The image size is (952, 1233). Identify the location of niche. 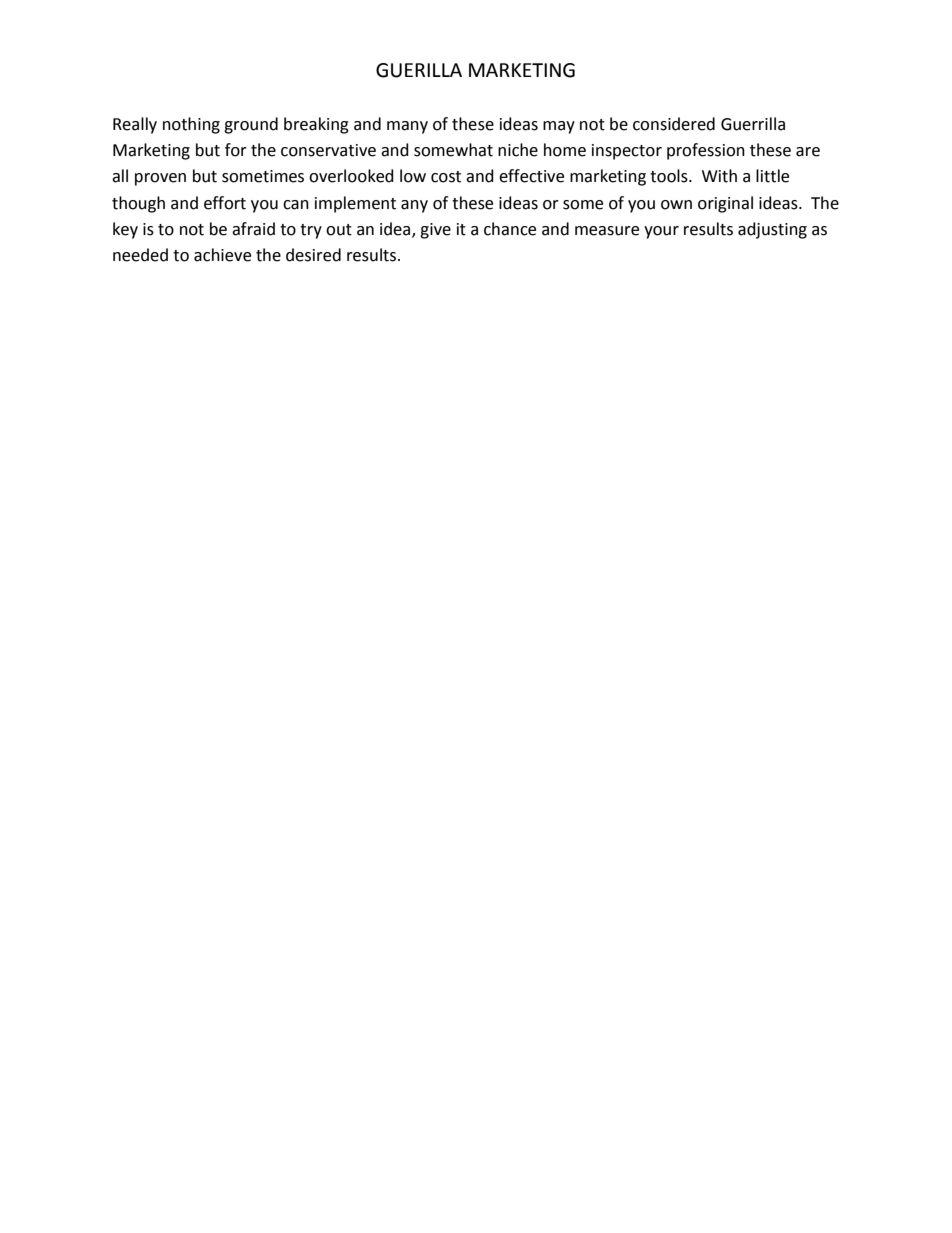
(518, 150).
